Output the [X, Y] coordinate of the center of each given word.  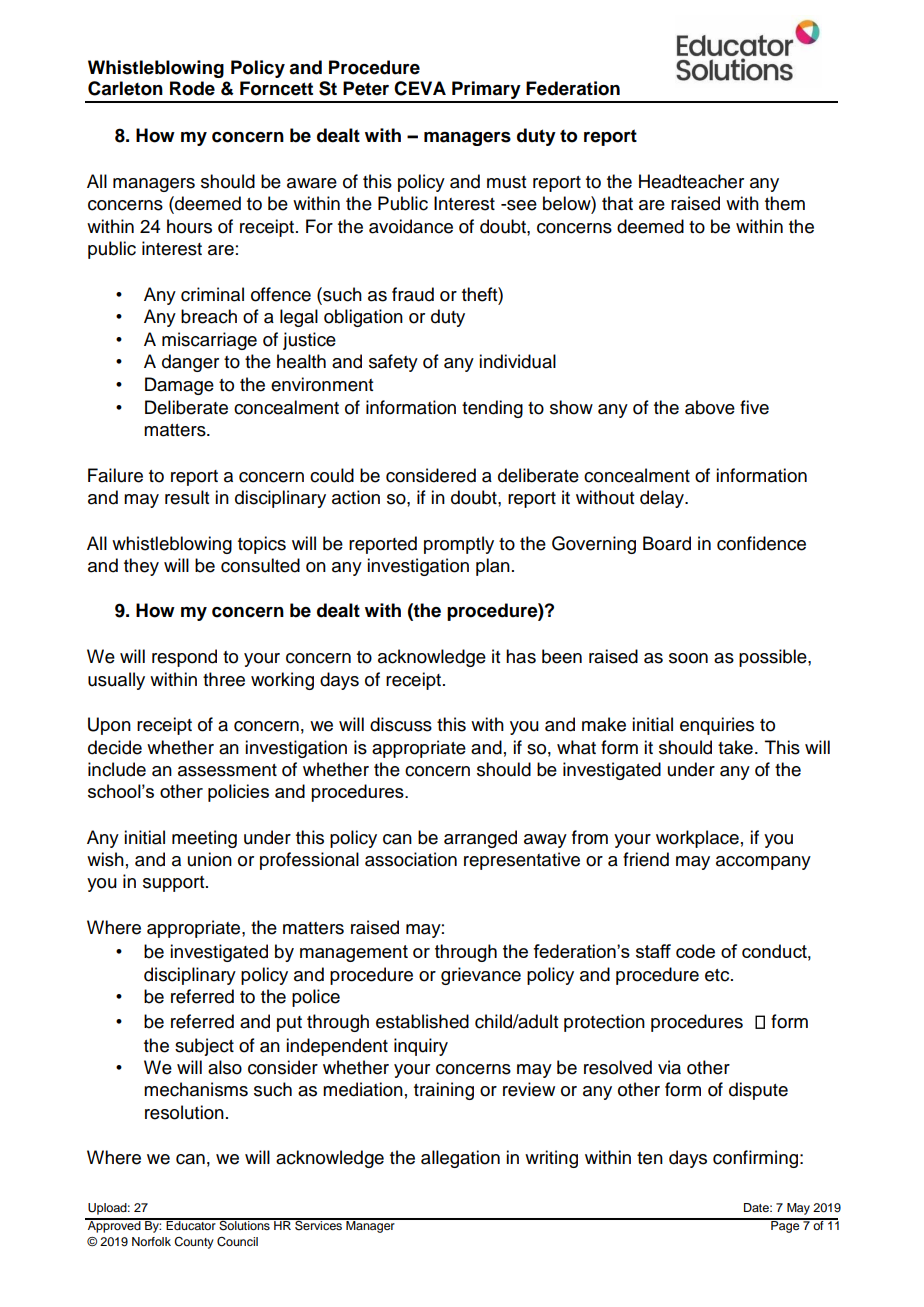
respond [184, 658]
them [785, 203]
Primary [486, 91]
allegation [460, 1159]
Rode [192, 88]
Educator [191, 1224]
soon [688, 658]
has [521, 656]
